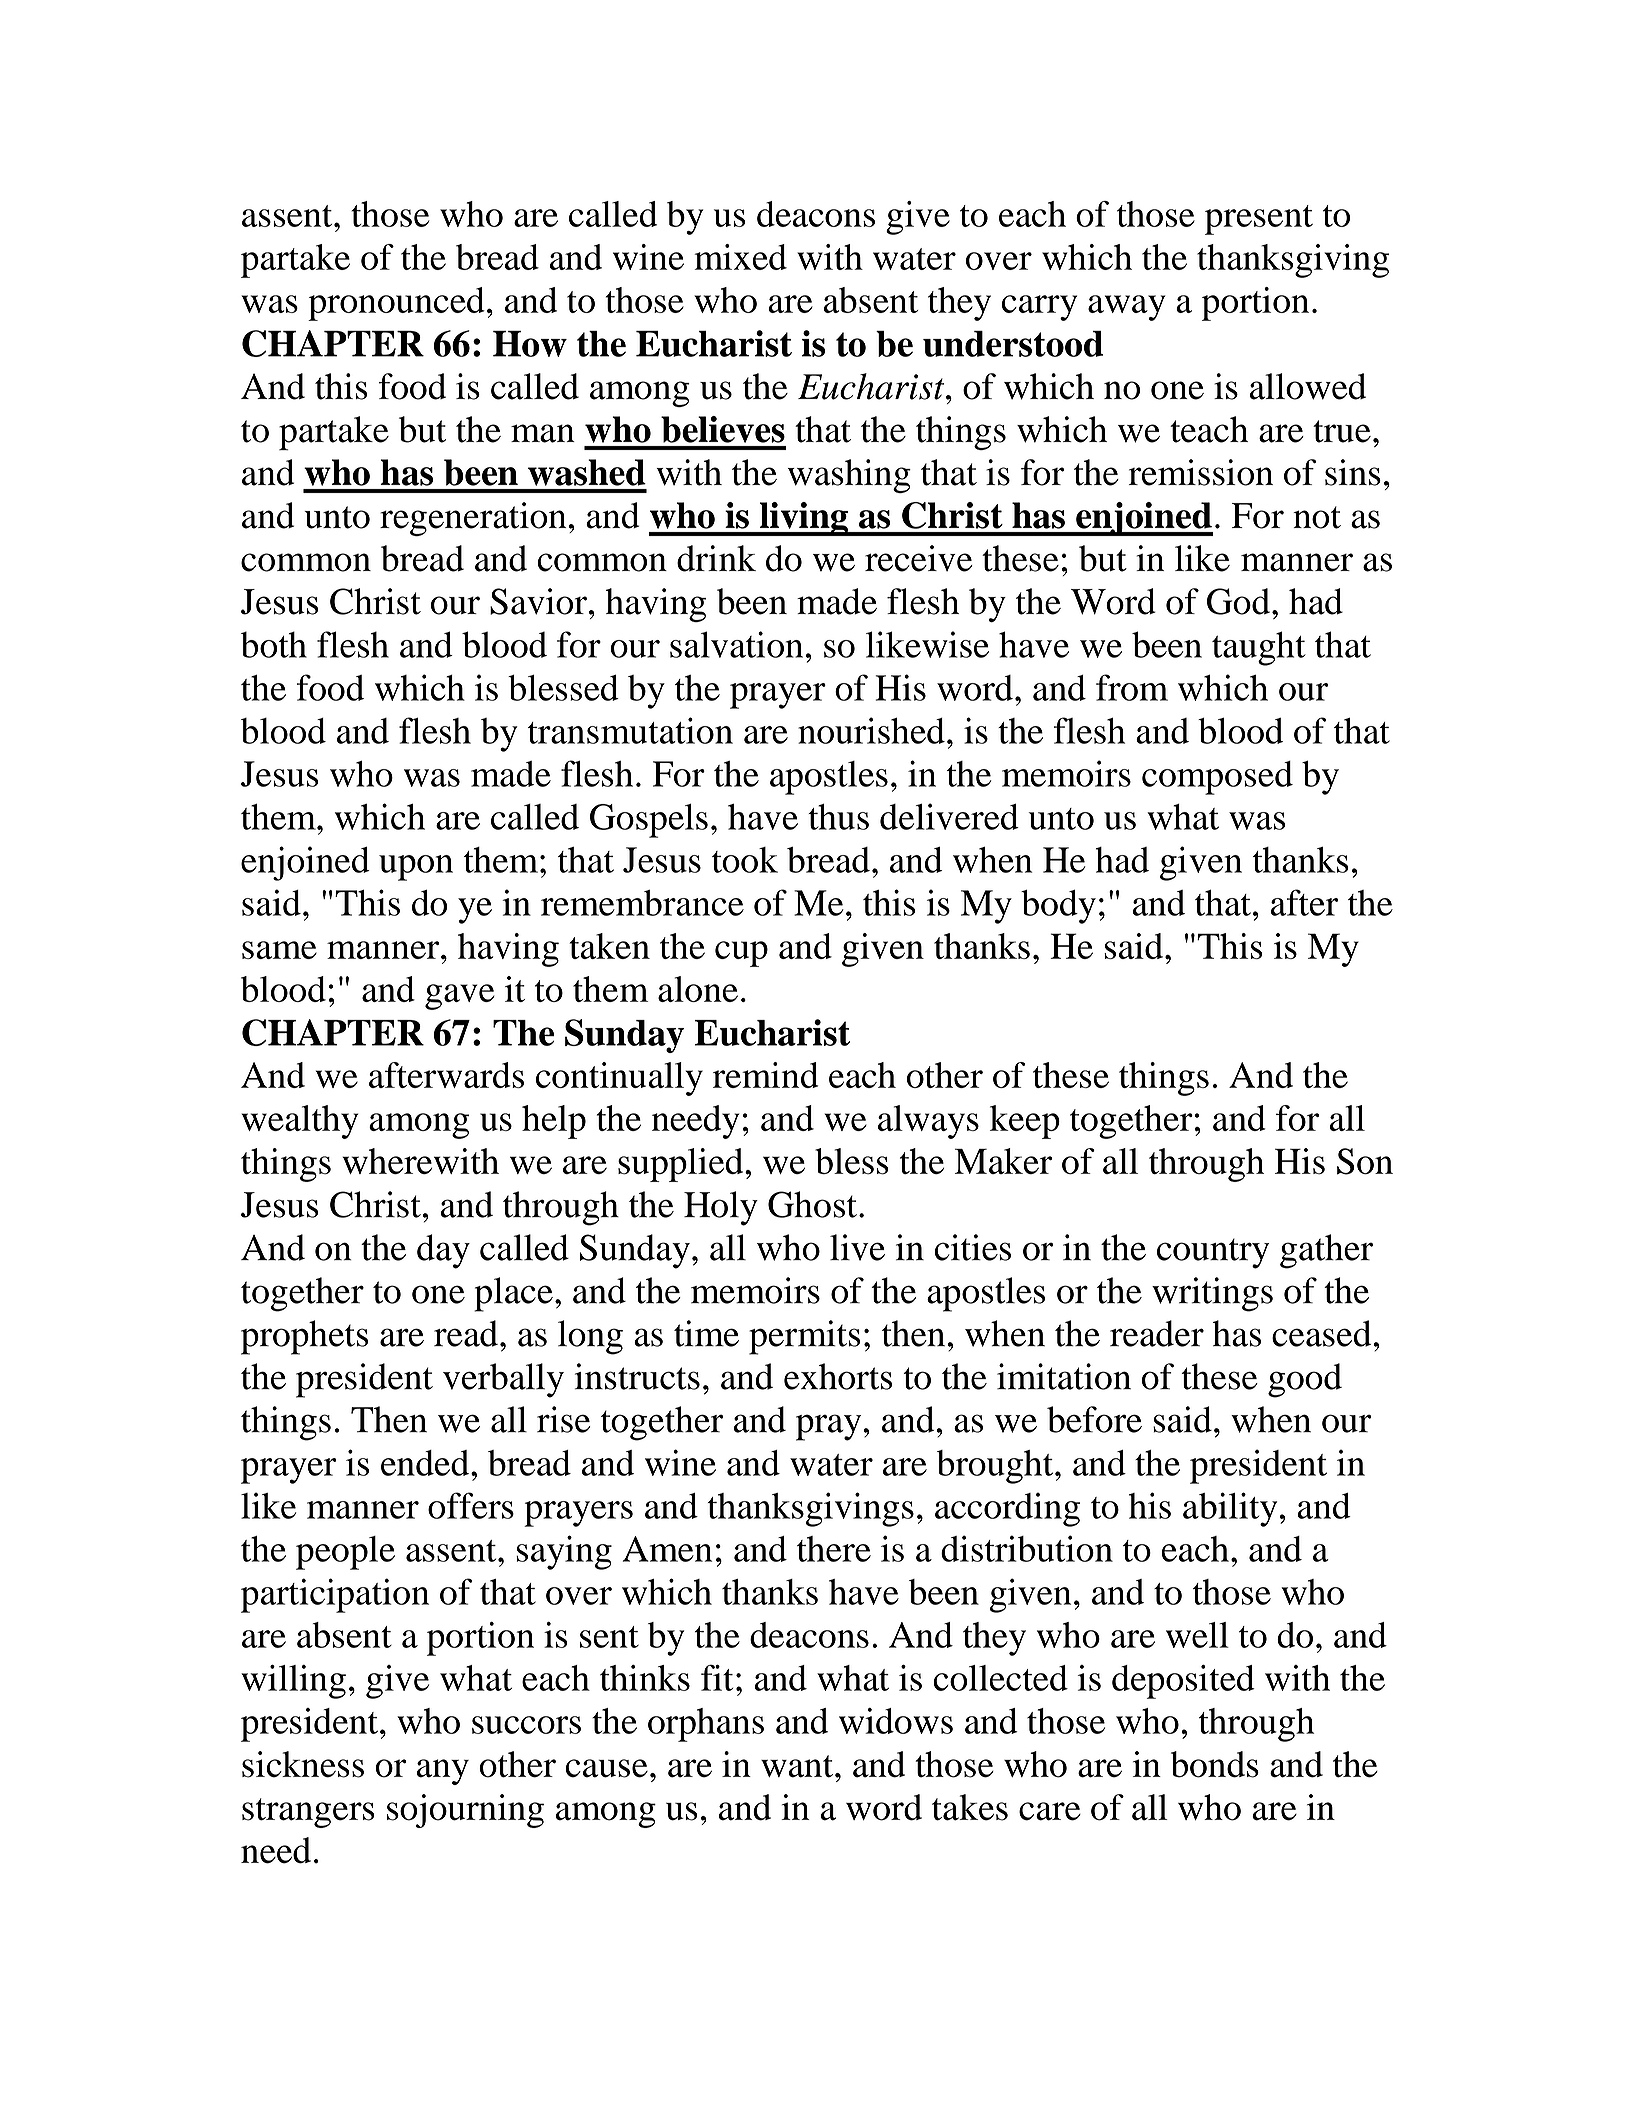 This screenshot has height=2118, width=1636. I want to click on God, so click(1238, 601).
